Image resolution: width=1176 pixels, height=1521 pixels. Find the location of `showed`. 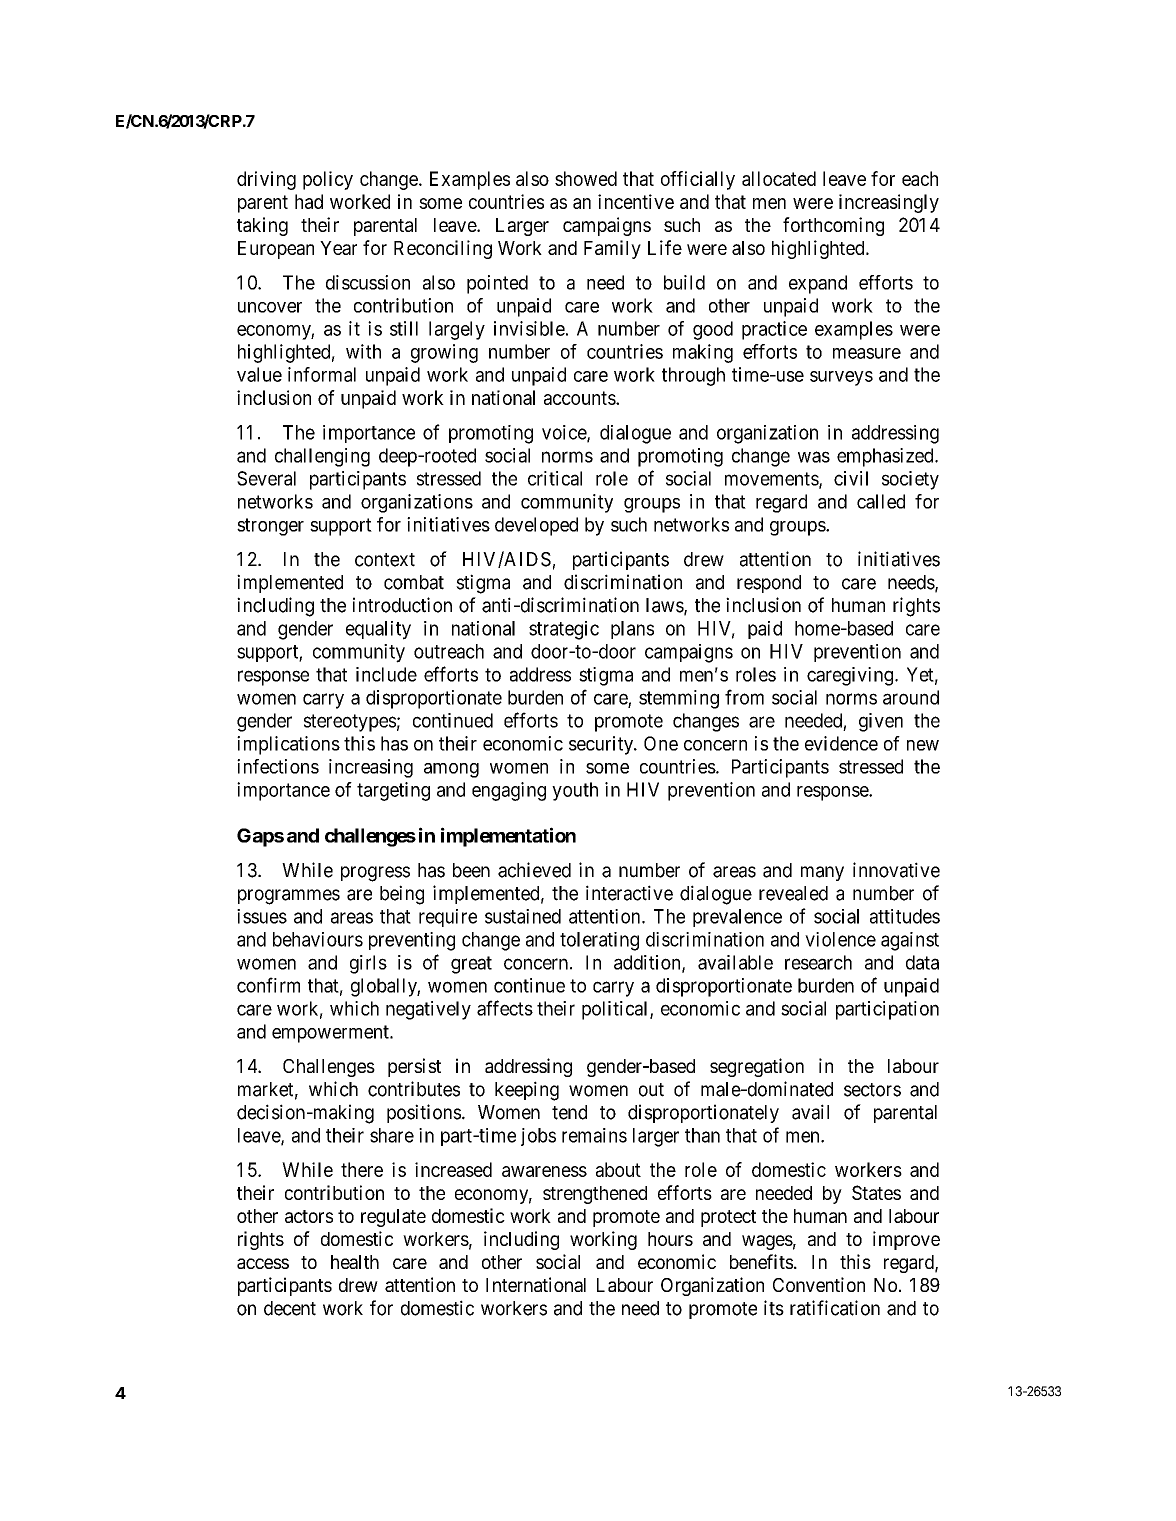

showed is located at coordinates (586, 178).
